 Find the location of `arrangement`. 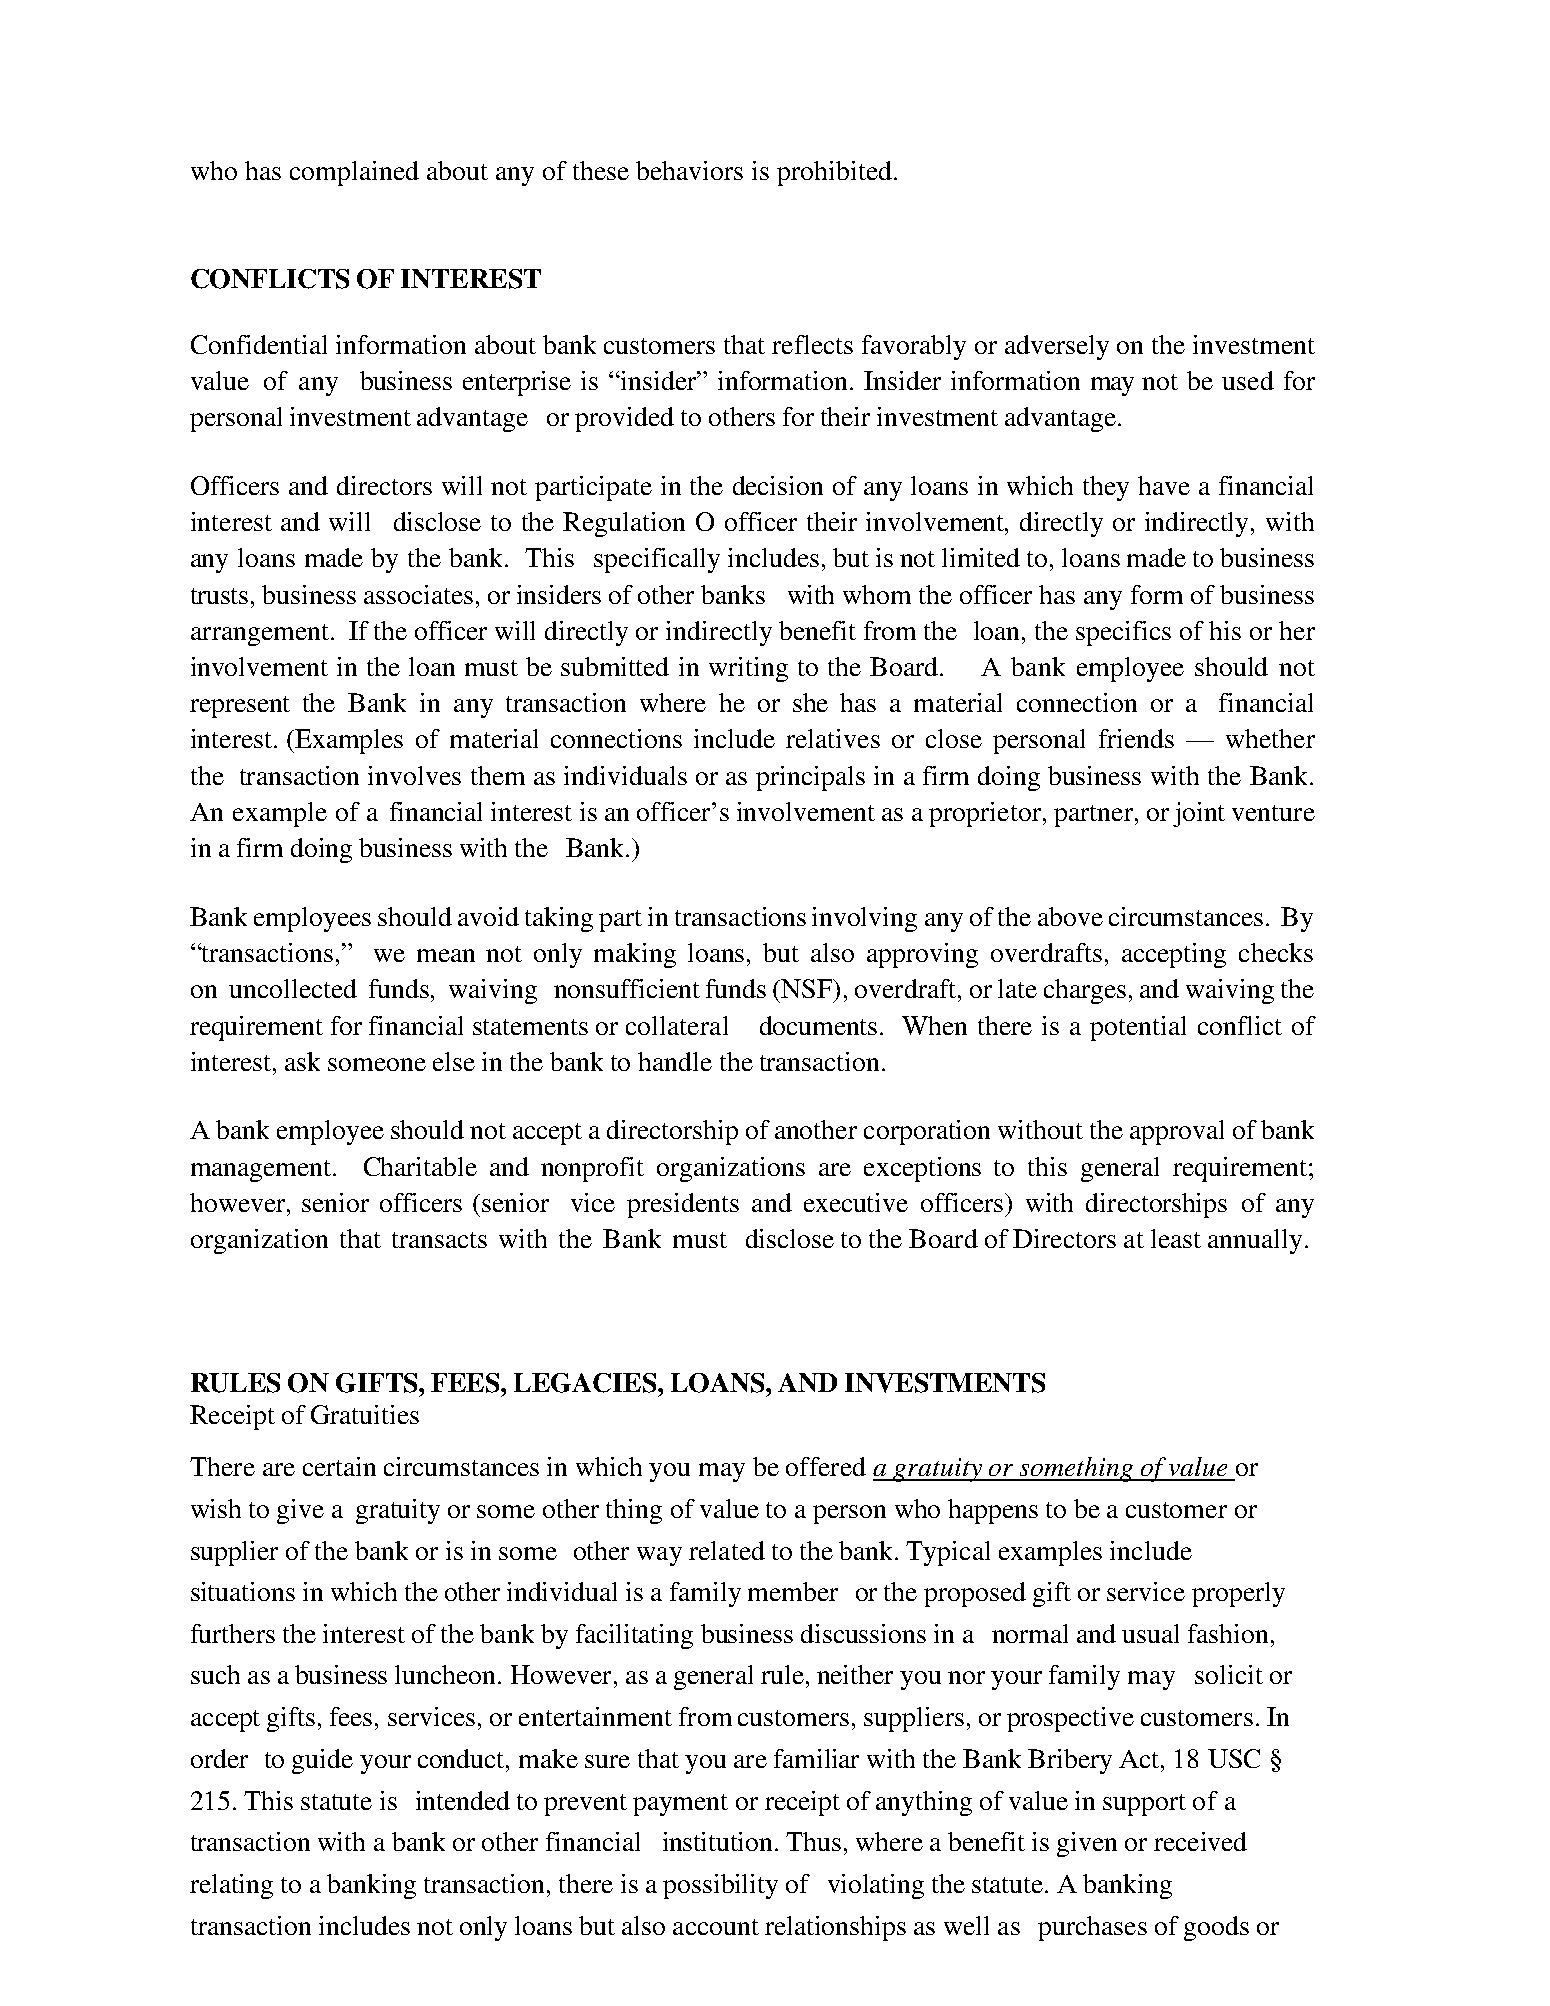

arrangement is located at coordinates (261, 635).
